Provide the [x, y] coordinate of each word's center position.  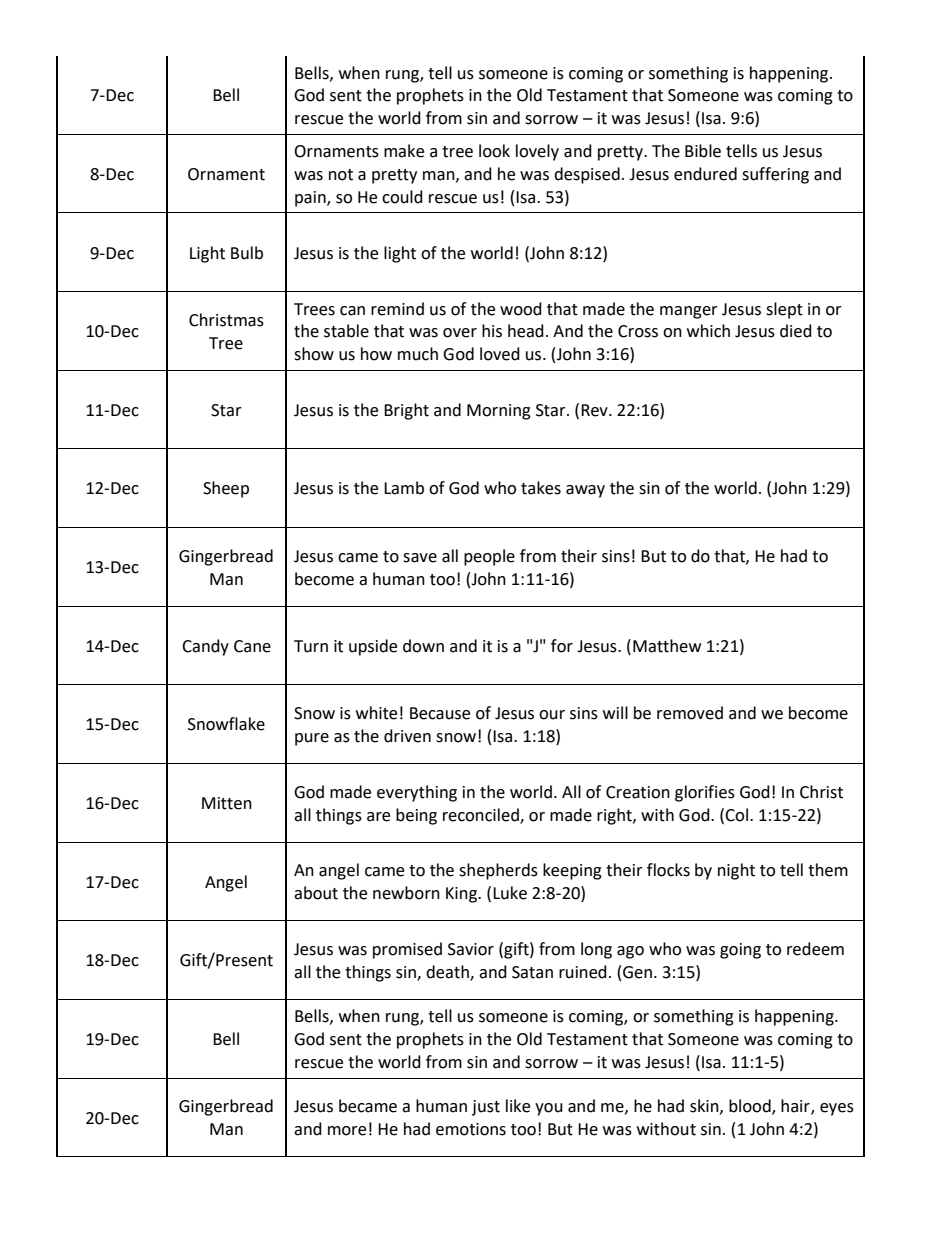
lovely [537, 152]
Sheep [226, 489]
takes [541, 488]
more [347, 1131]
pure [312, 739]
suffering [775, 175]
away [585, 491]
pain [311, 199]
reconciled [482, 815]
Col [736, 815]
